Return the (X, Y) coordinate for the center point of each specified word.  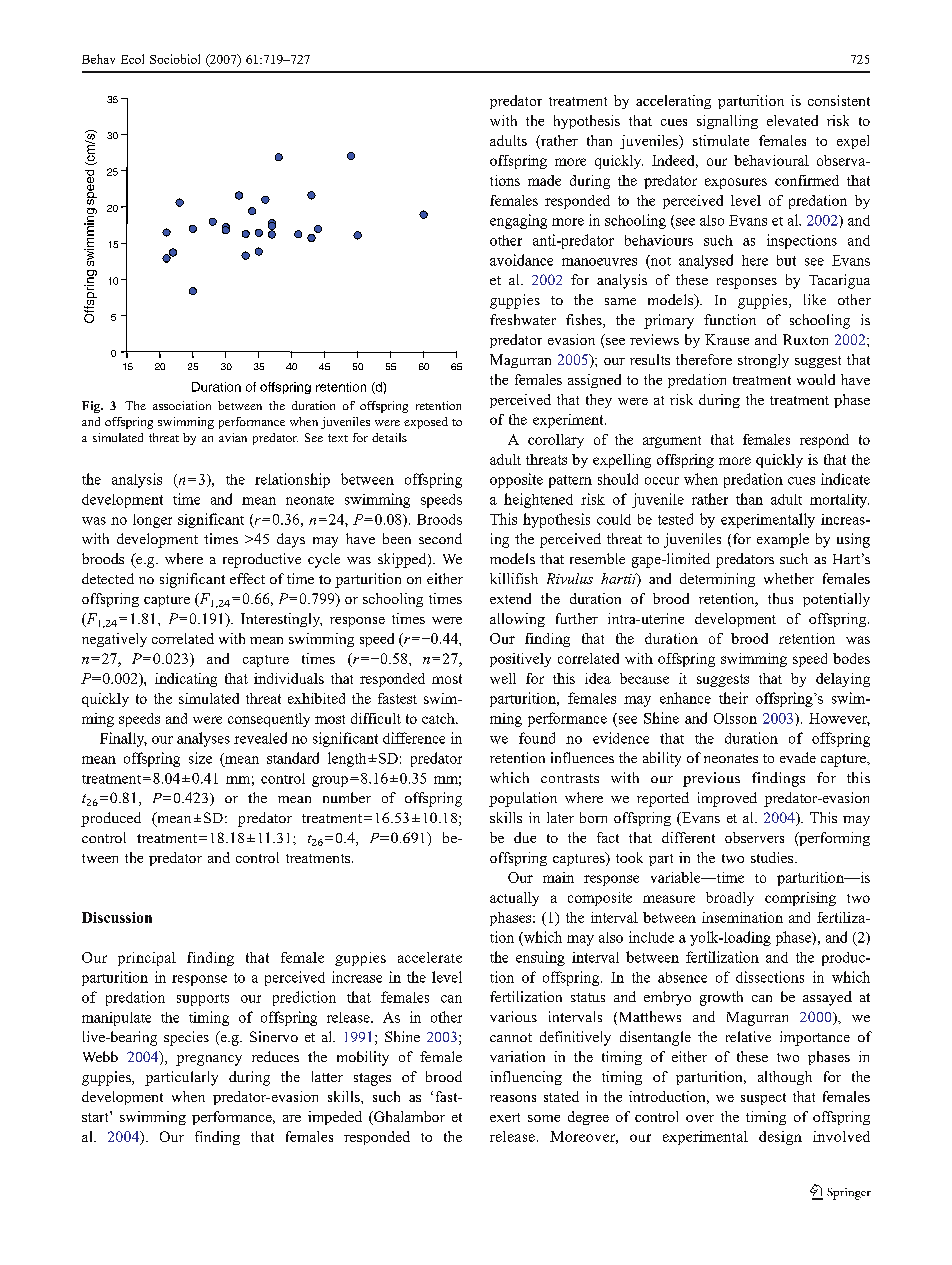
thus (780, 598)
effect (247, 578)
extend (510, 598)
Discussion (117, 917)
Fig (92, 407)
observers (754, 837)
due (525, 837)
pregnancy (209, 1060)
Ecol (132, 59)
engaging (518, 221)
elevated (792, 120)
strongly (763, 361)
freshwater (523, 319)
